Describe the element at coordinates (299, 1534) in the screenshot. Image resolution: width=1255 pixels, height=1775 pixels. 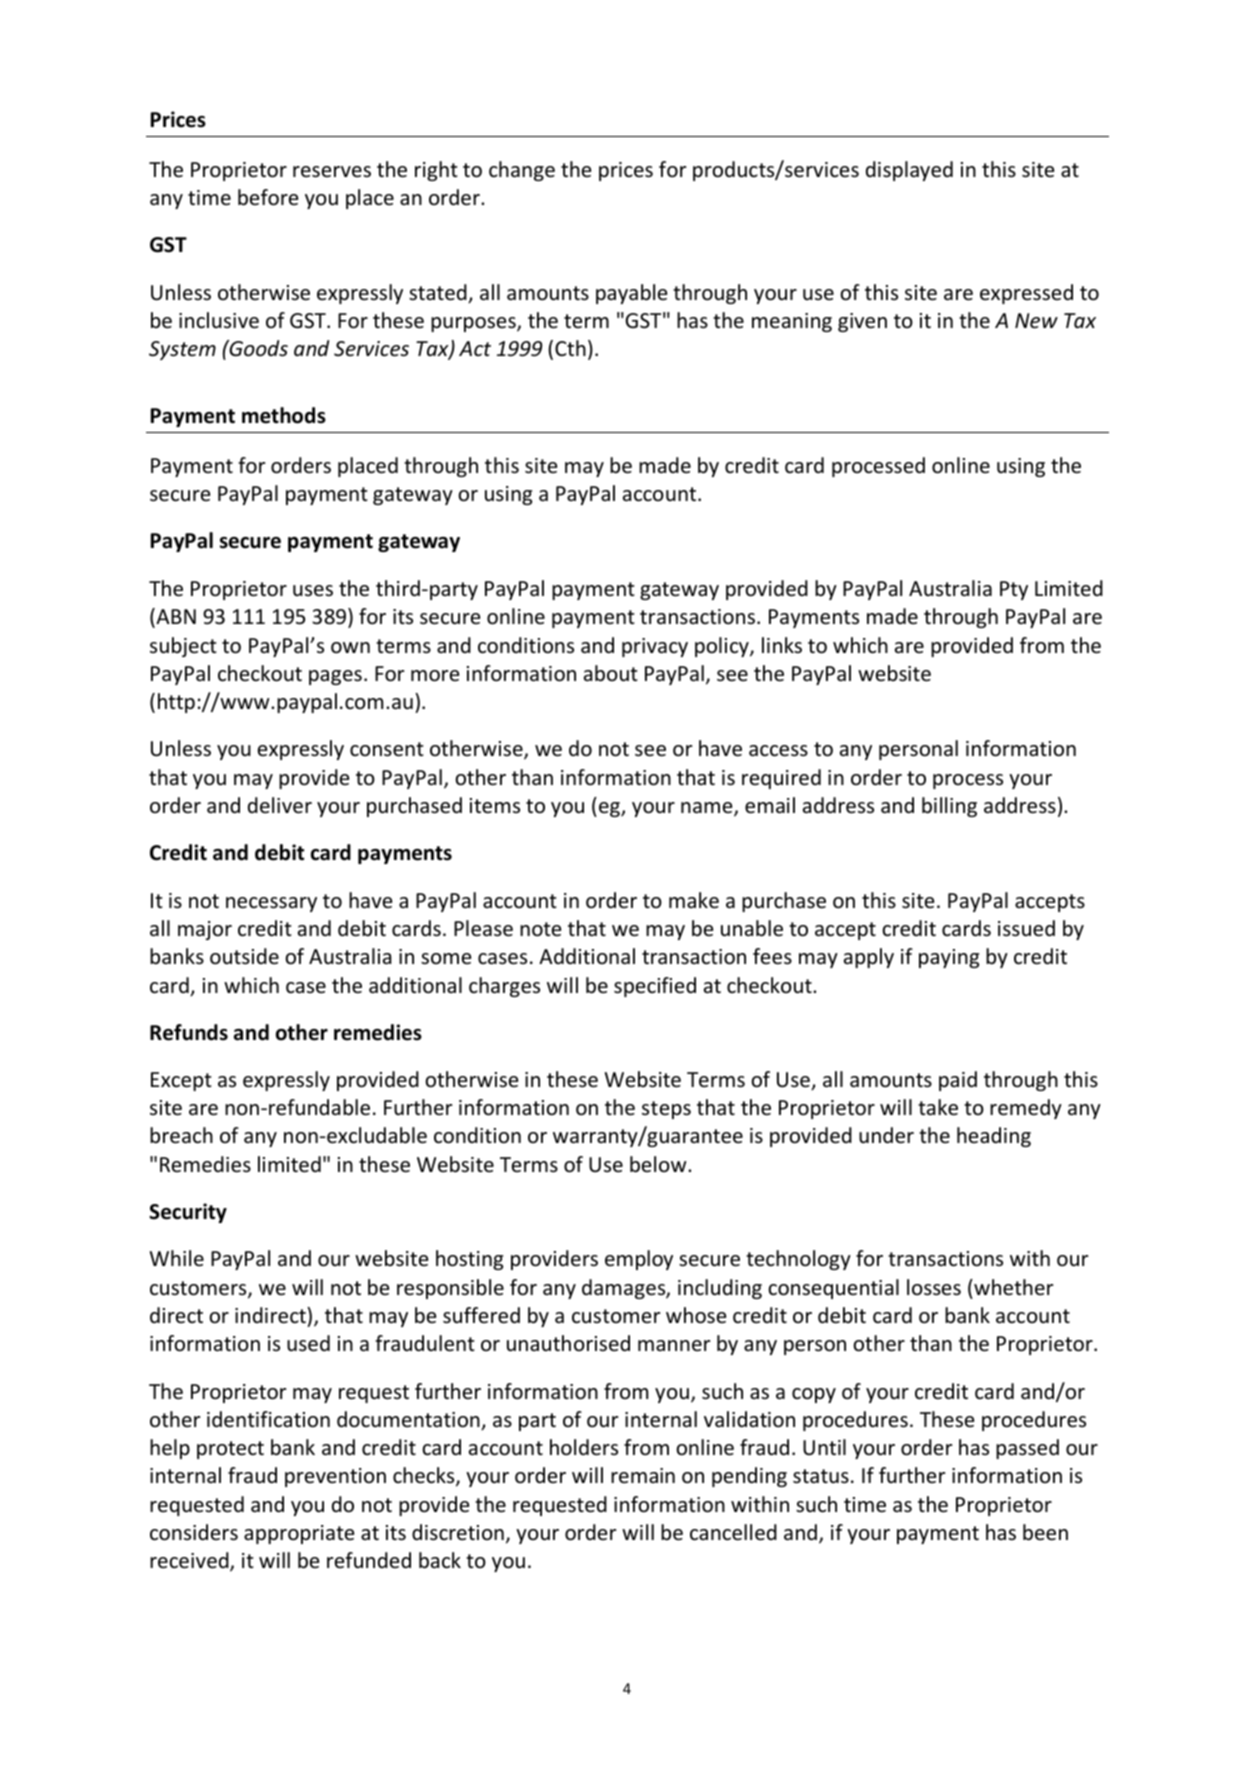
I see `appropriate` at that location.
